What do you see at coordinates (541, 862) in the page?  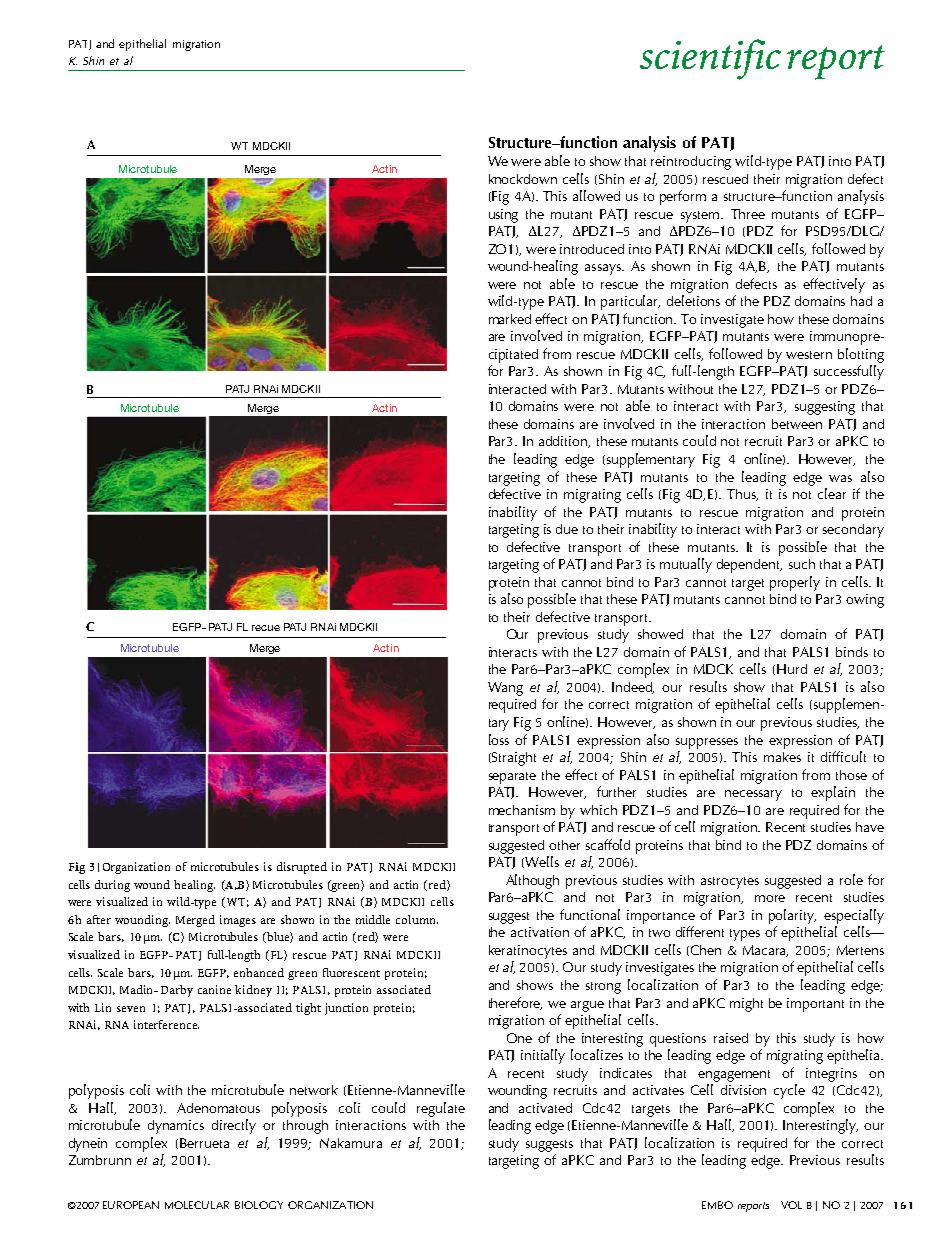 I see `Wells` at bounding box center [541, 862].
